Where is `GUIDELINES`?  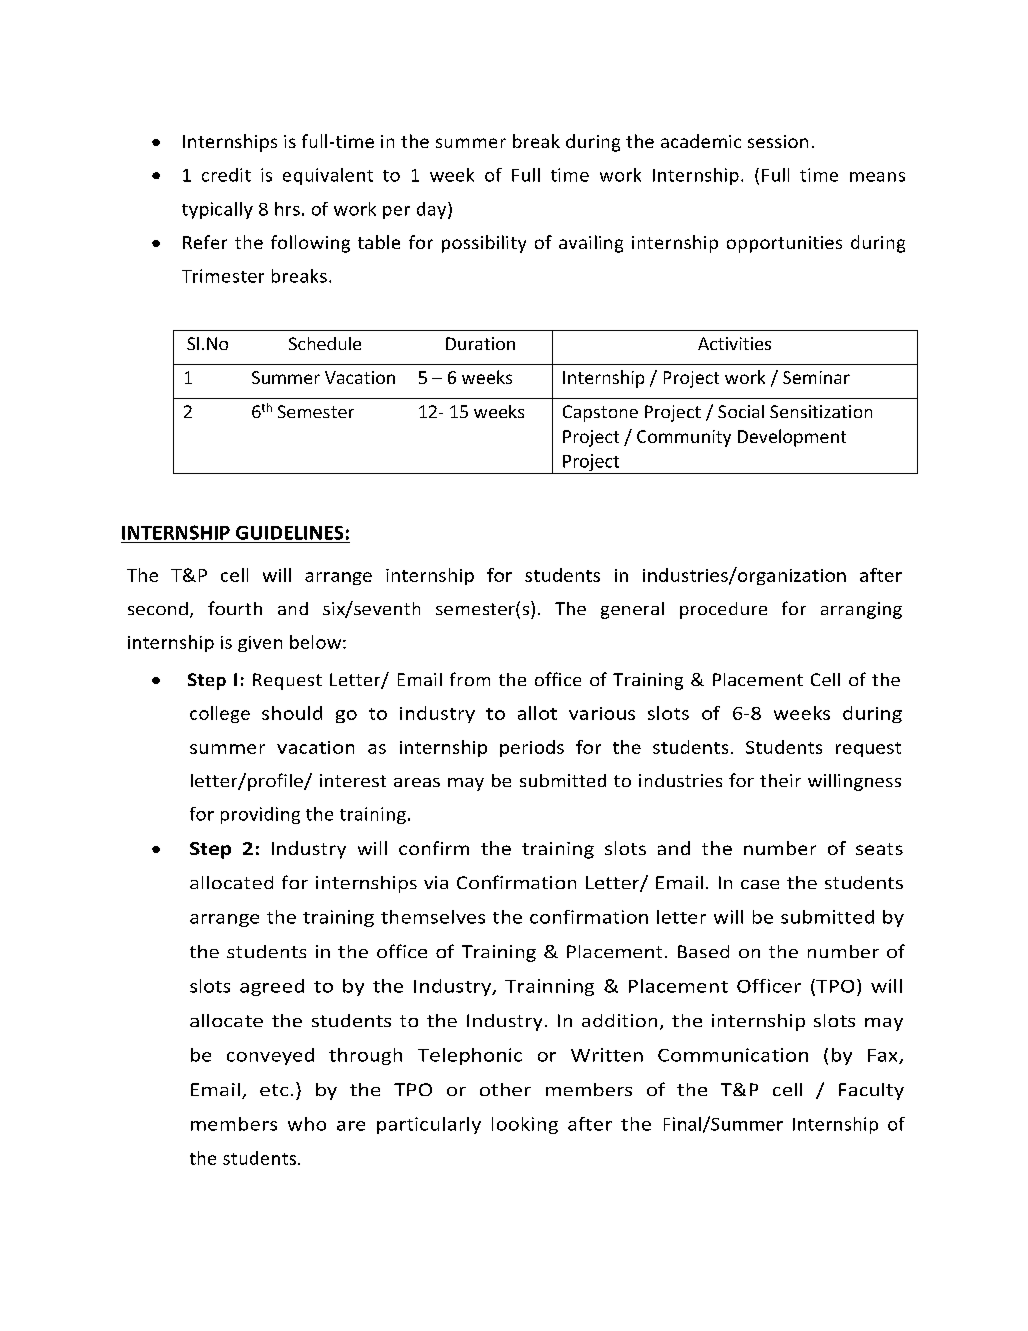 GUIDELINES is located at coordinates (289, 533).
